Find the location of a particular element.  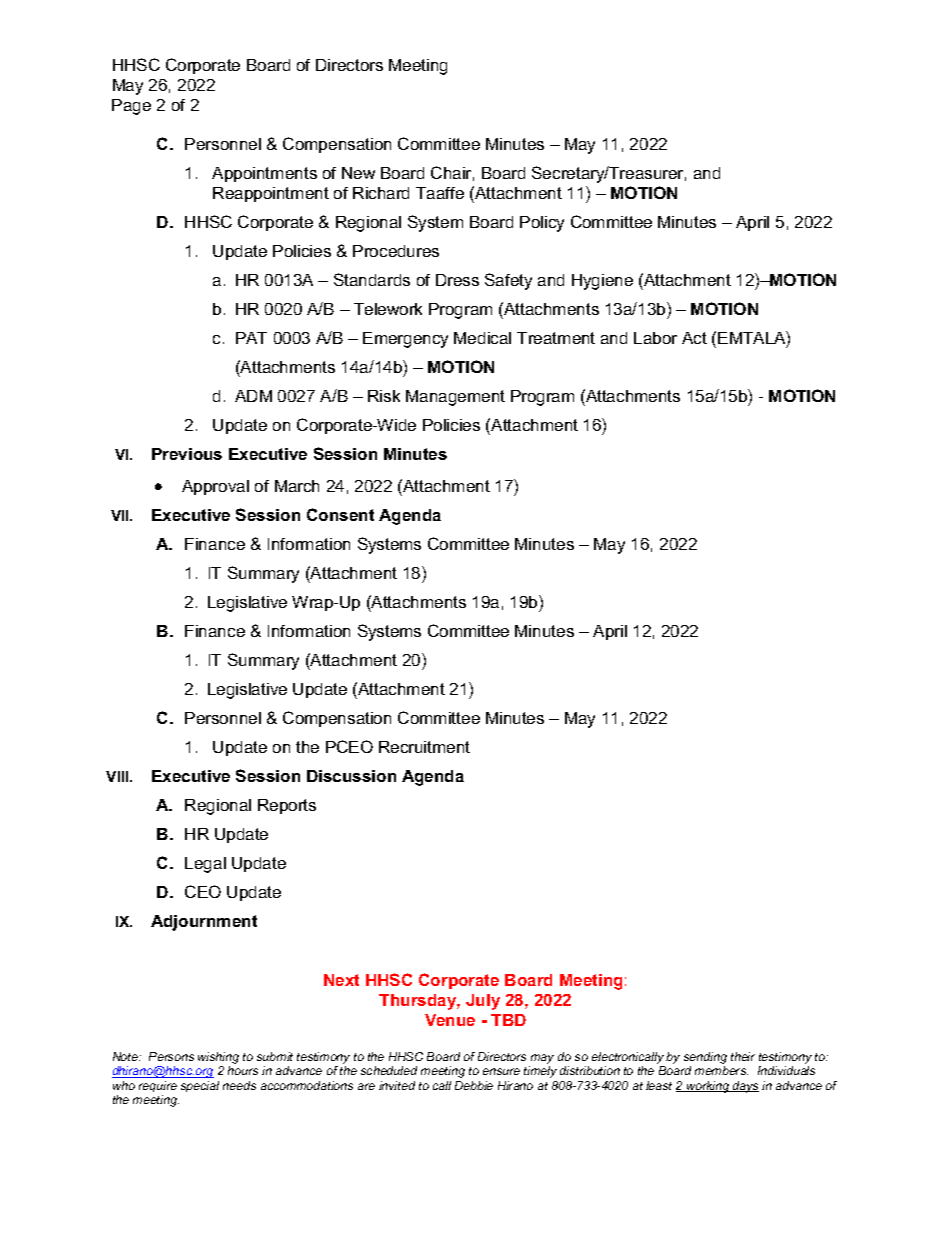

Legal is located at coordinates (205, 865).
